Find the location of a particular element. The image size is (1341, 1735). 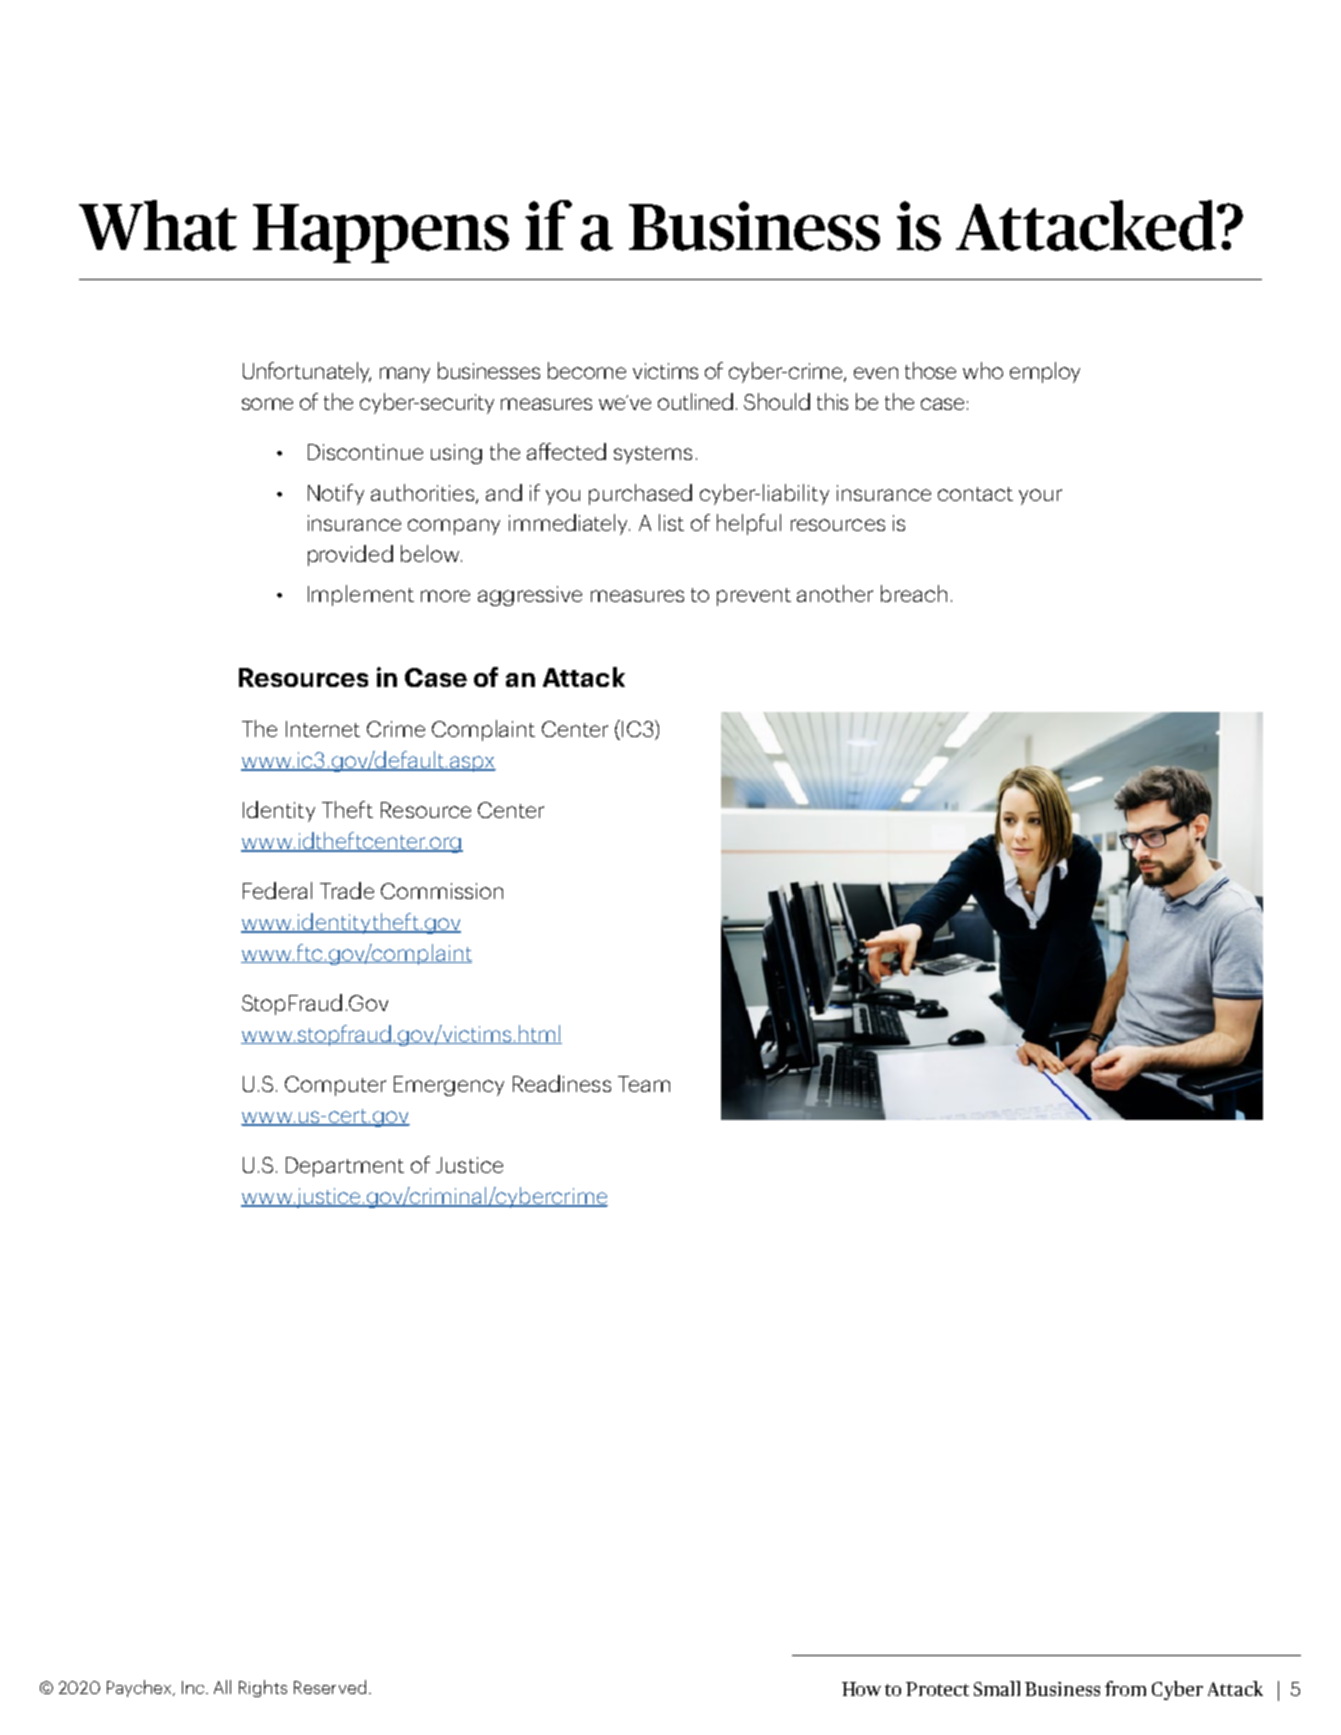

who is located at coordinates (983, 370).
